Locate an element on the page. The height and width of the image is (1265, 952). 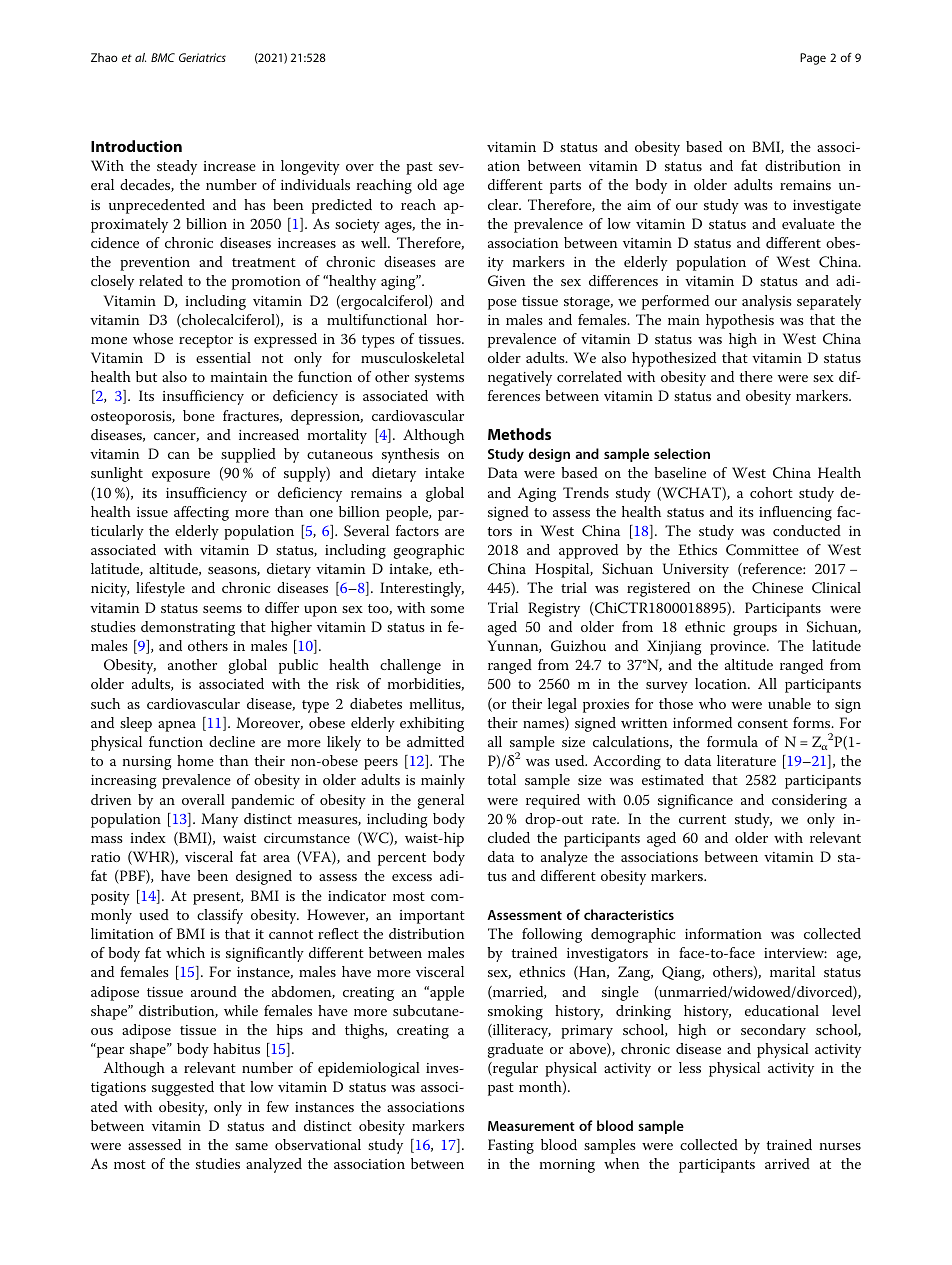
classify is located at coordinates (220, 916).
